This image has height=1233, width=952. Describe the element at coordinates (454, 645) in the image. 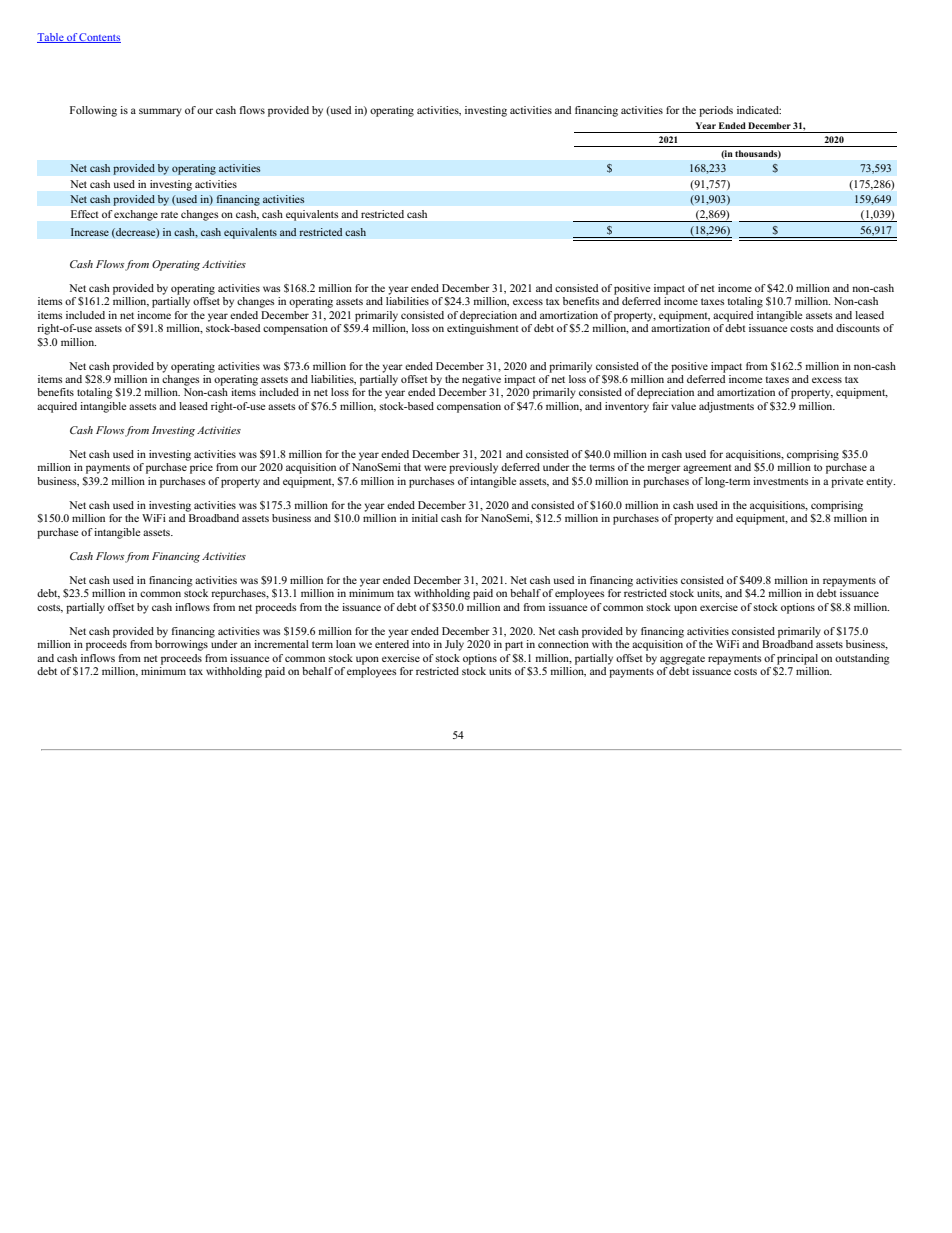

I see `July` at that location.
